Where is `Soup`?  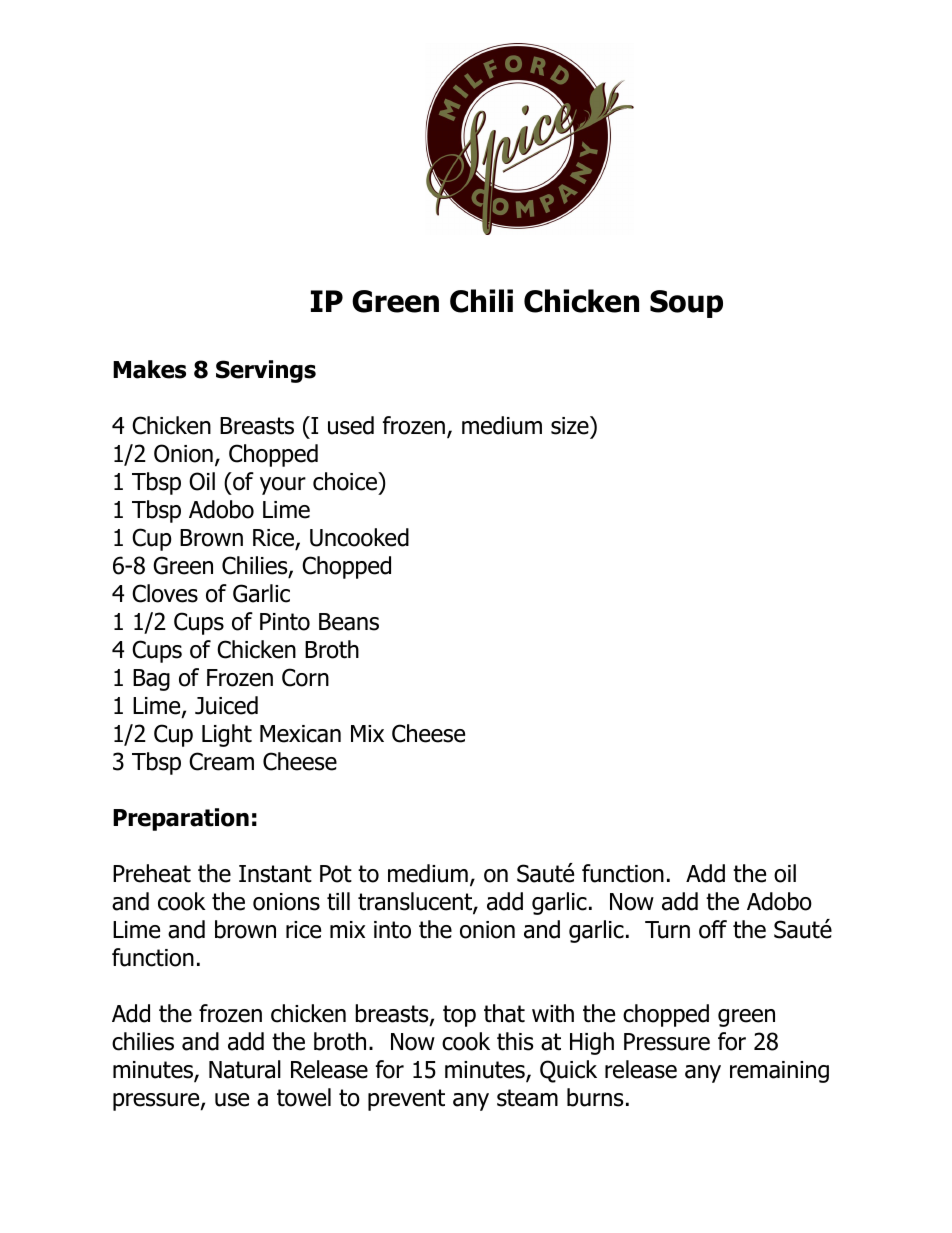
Soup is located at coordinates (686, 304).
